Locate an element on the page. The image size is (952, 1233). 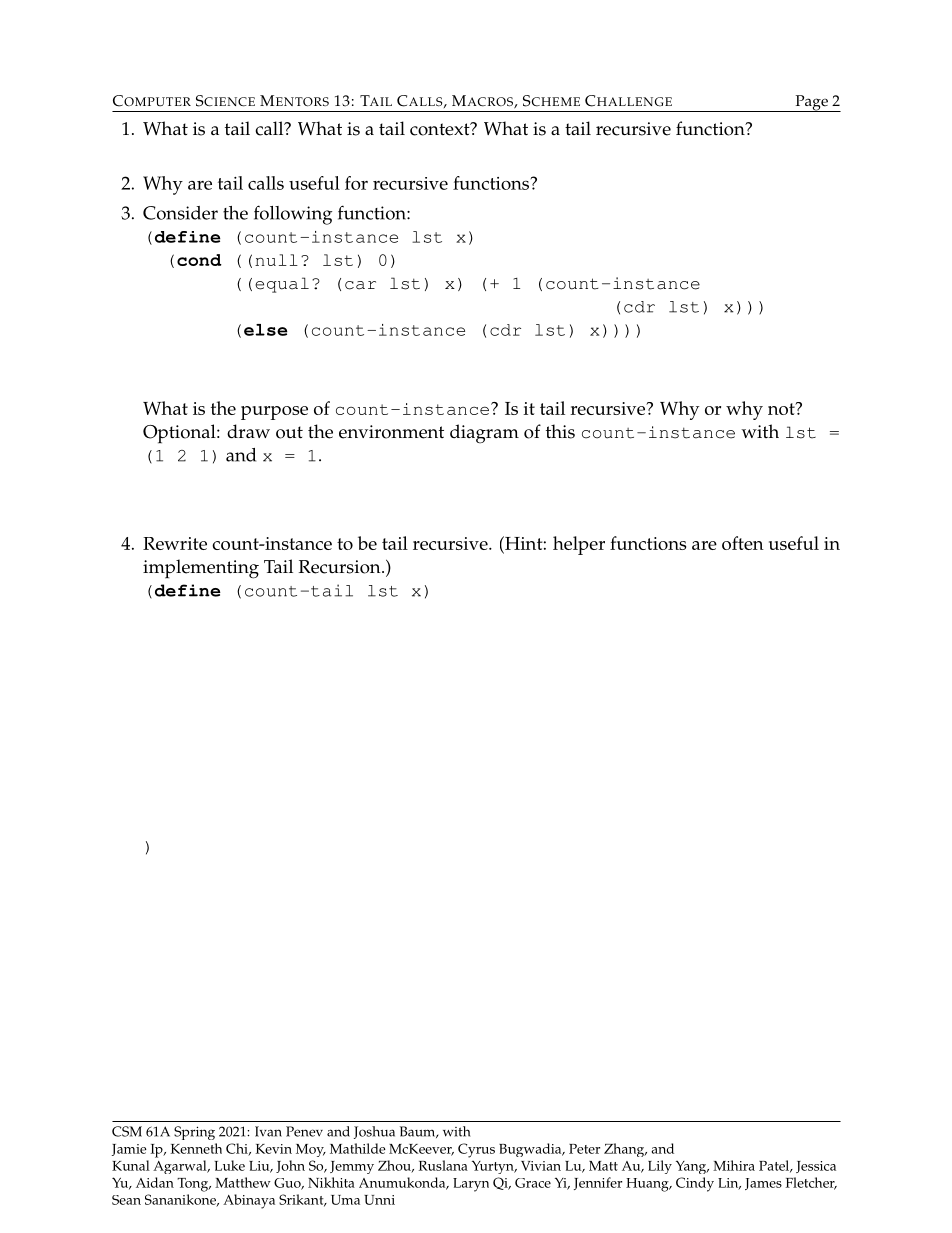
Cyrus is located at coordinates (476, 1150).
